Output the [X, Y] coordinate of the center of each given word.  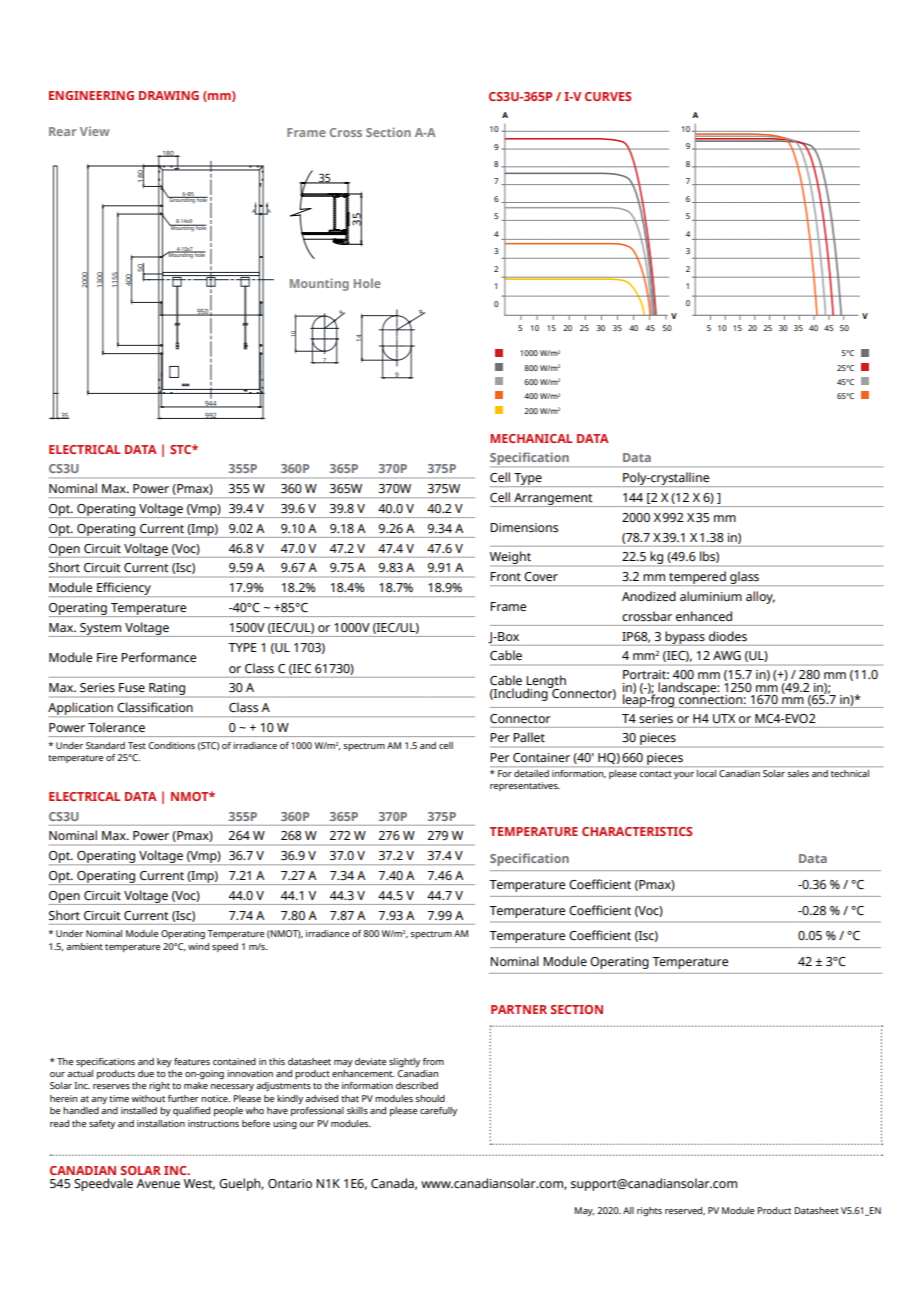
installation [161, 1123]
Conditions [171, 745]
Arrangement [553, 500]
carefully [438, 1111]
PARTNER [519, 1009]
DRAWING [169, 95]
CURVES [608, 96]
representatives [525, 786]
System [101, 630]
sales [798, 773]
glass [744, 578]
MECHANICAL [531, 438]
